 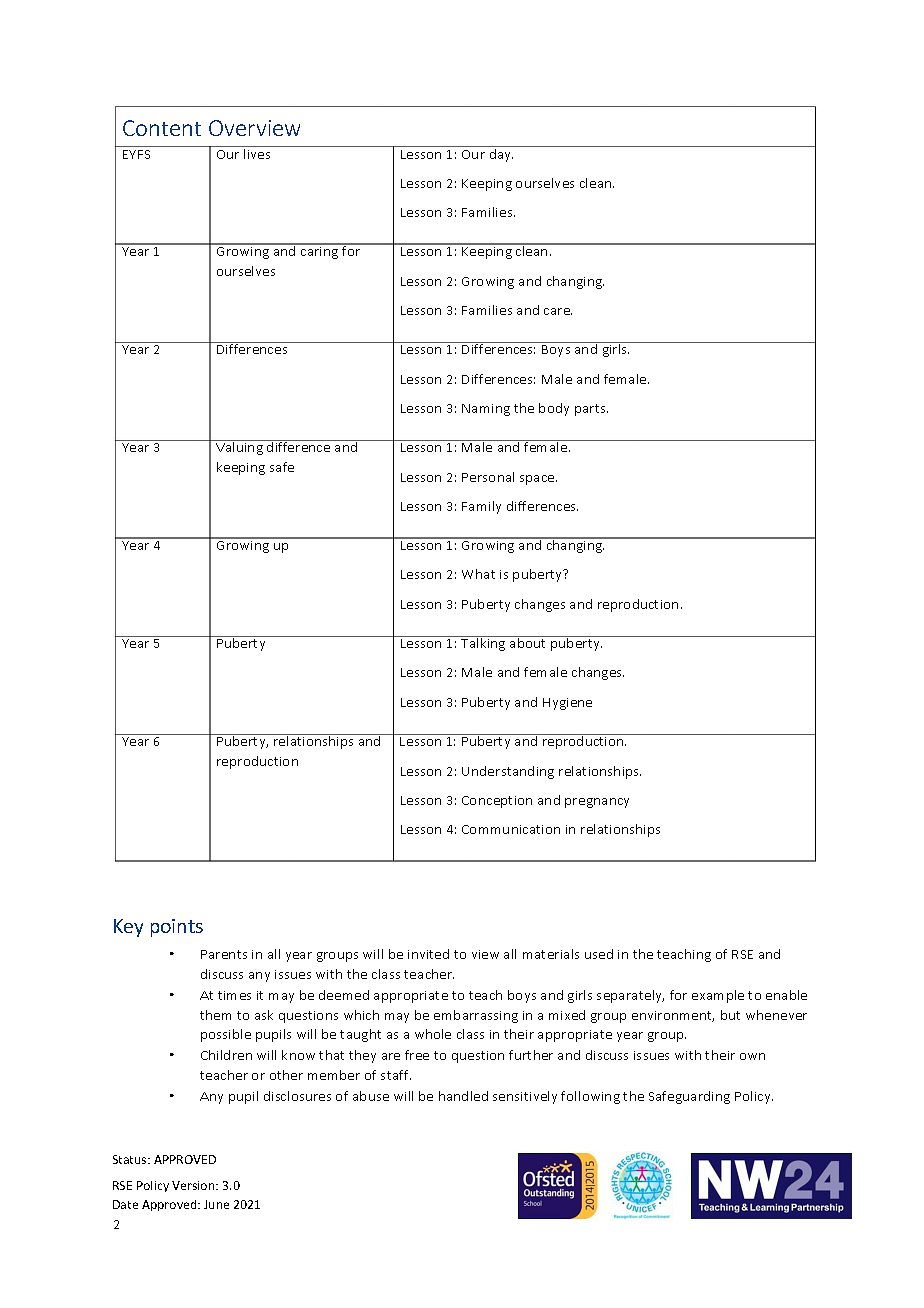 What do you see at coordinates (463, 1096) in the document?
I see `handled` at bounding box center [463, 1096].
